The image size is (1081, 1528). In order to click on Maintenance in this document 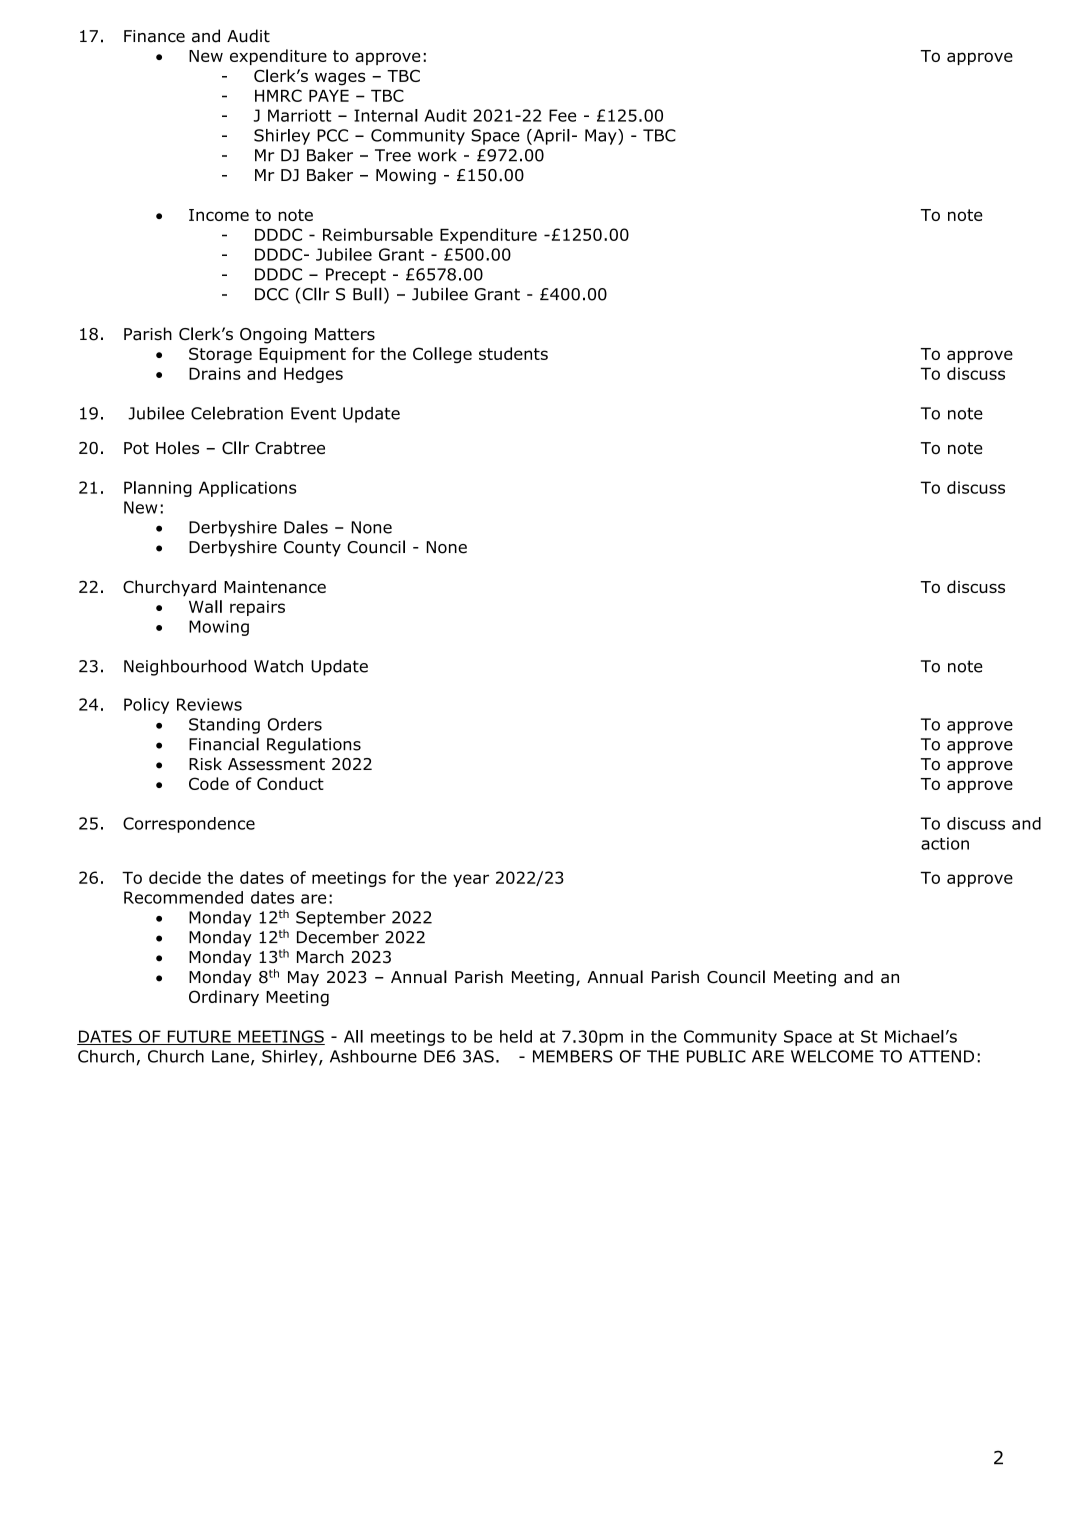, I will do `click(275, 587)`.
